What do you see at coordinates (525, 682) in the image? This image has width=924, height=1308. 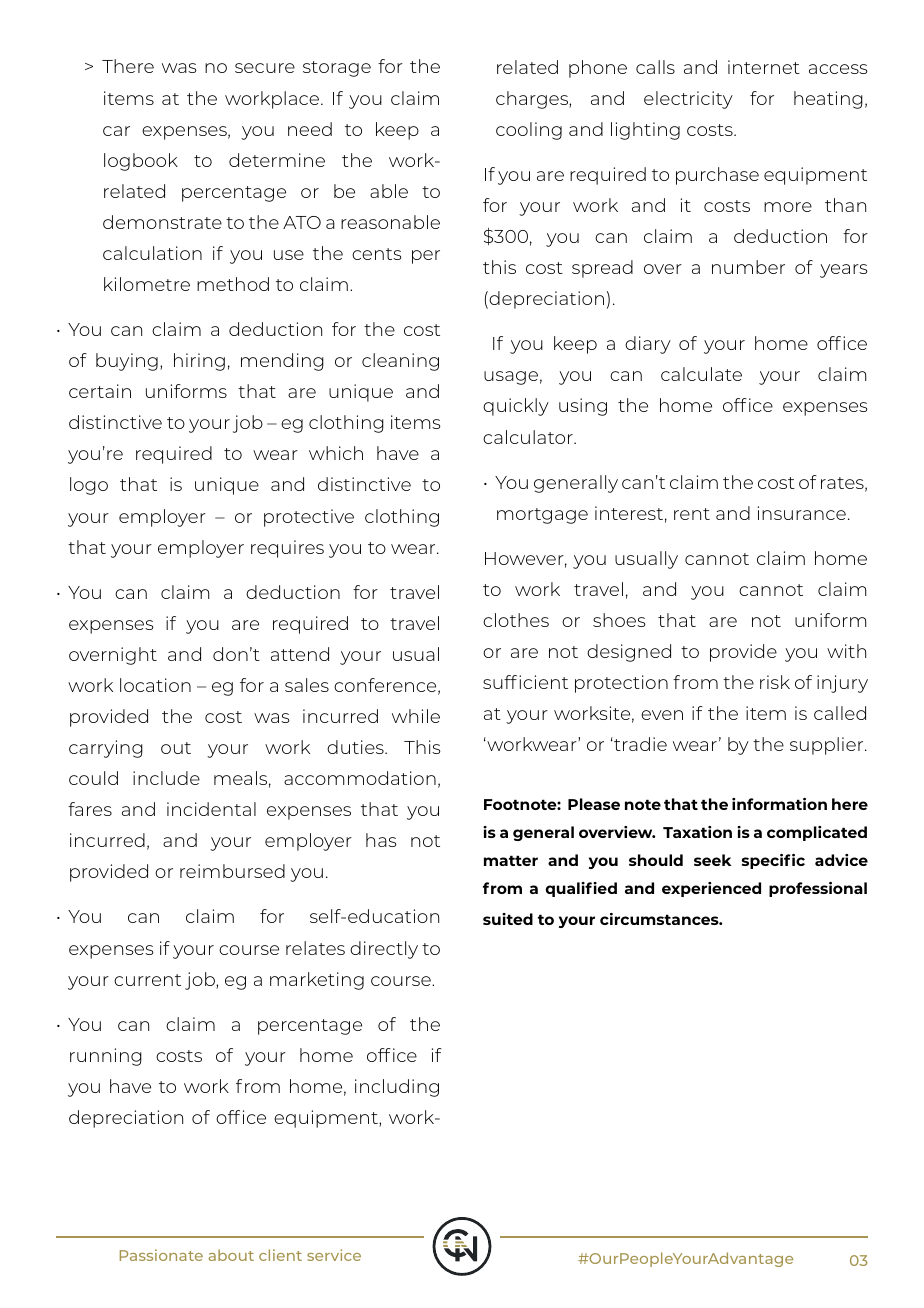 I see `sufficient` at bounding box center [525, 682].
